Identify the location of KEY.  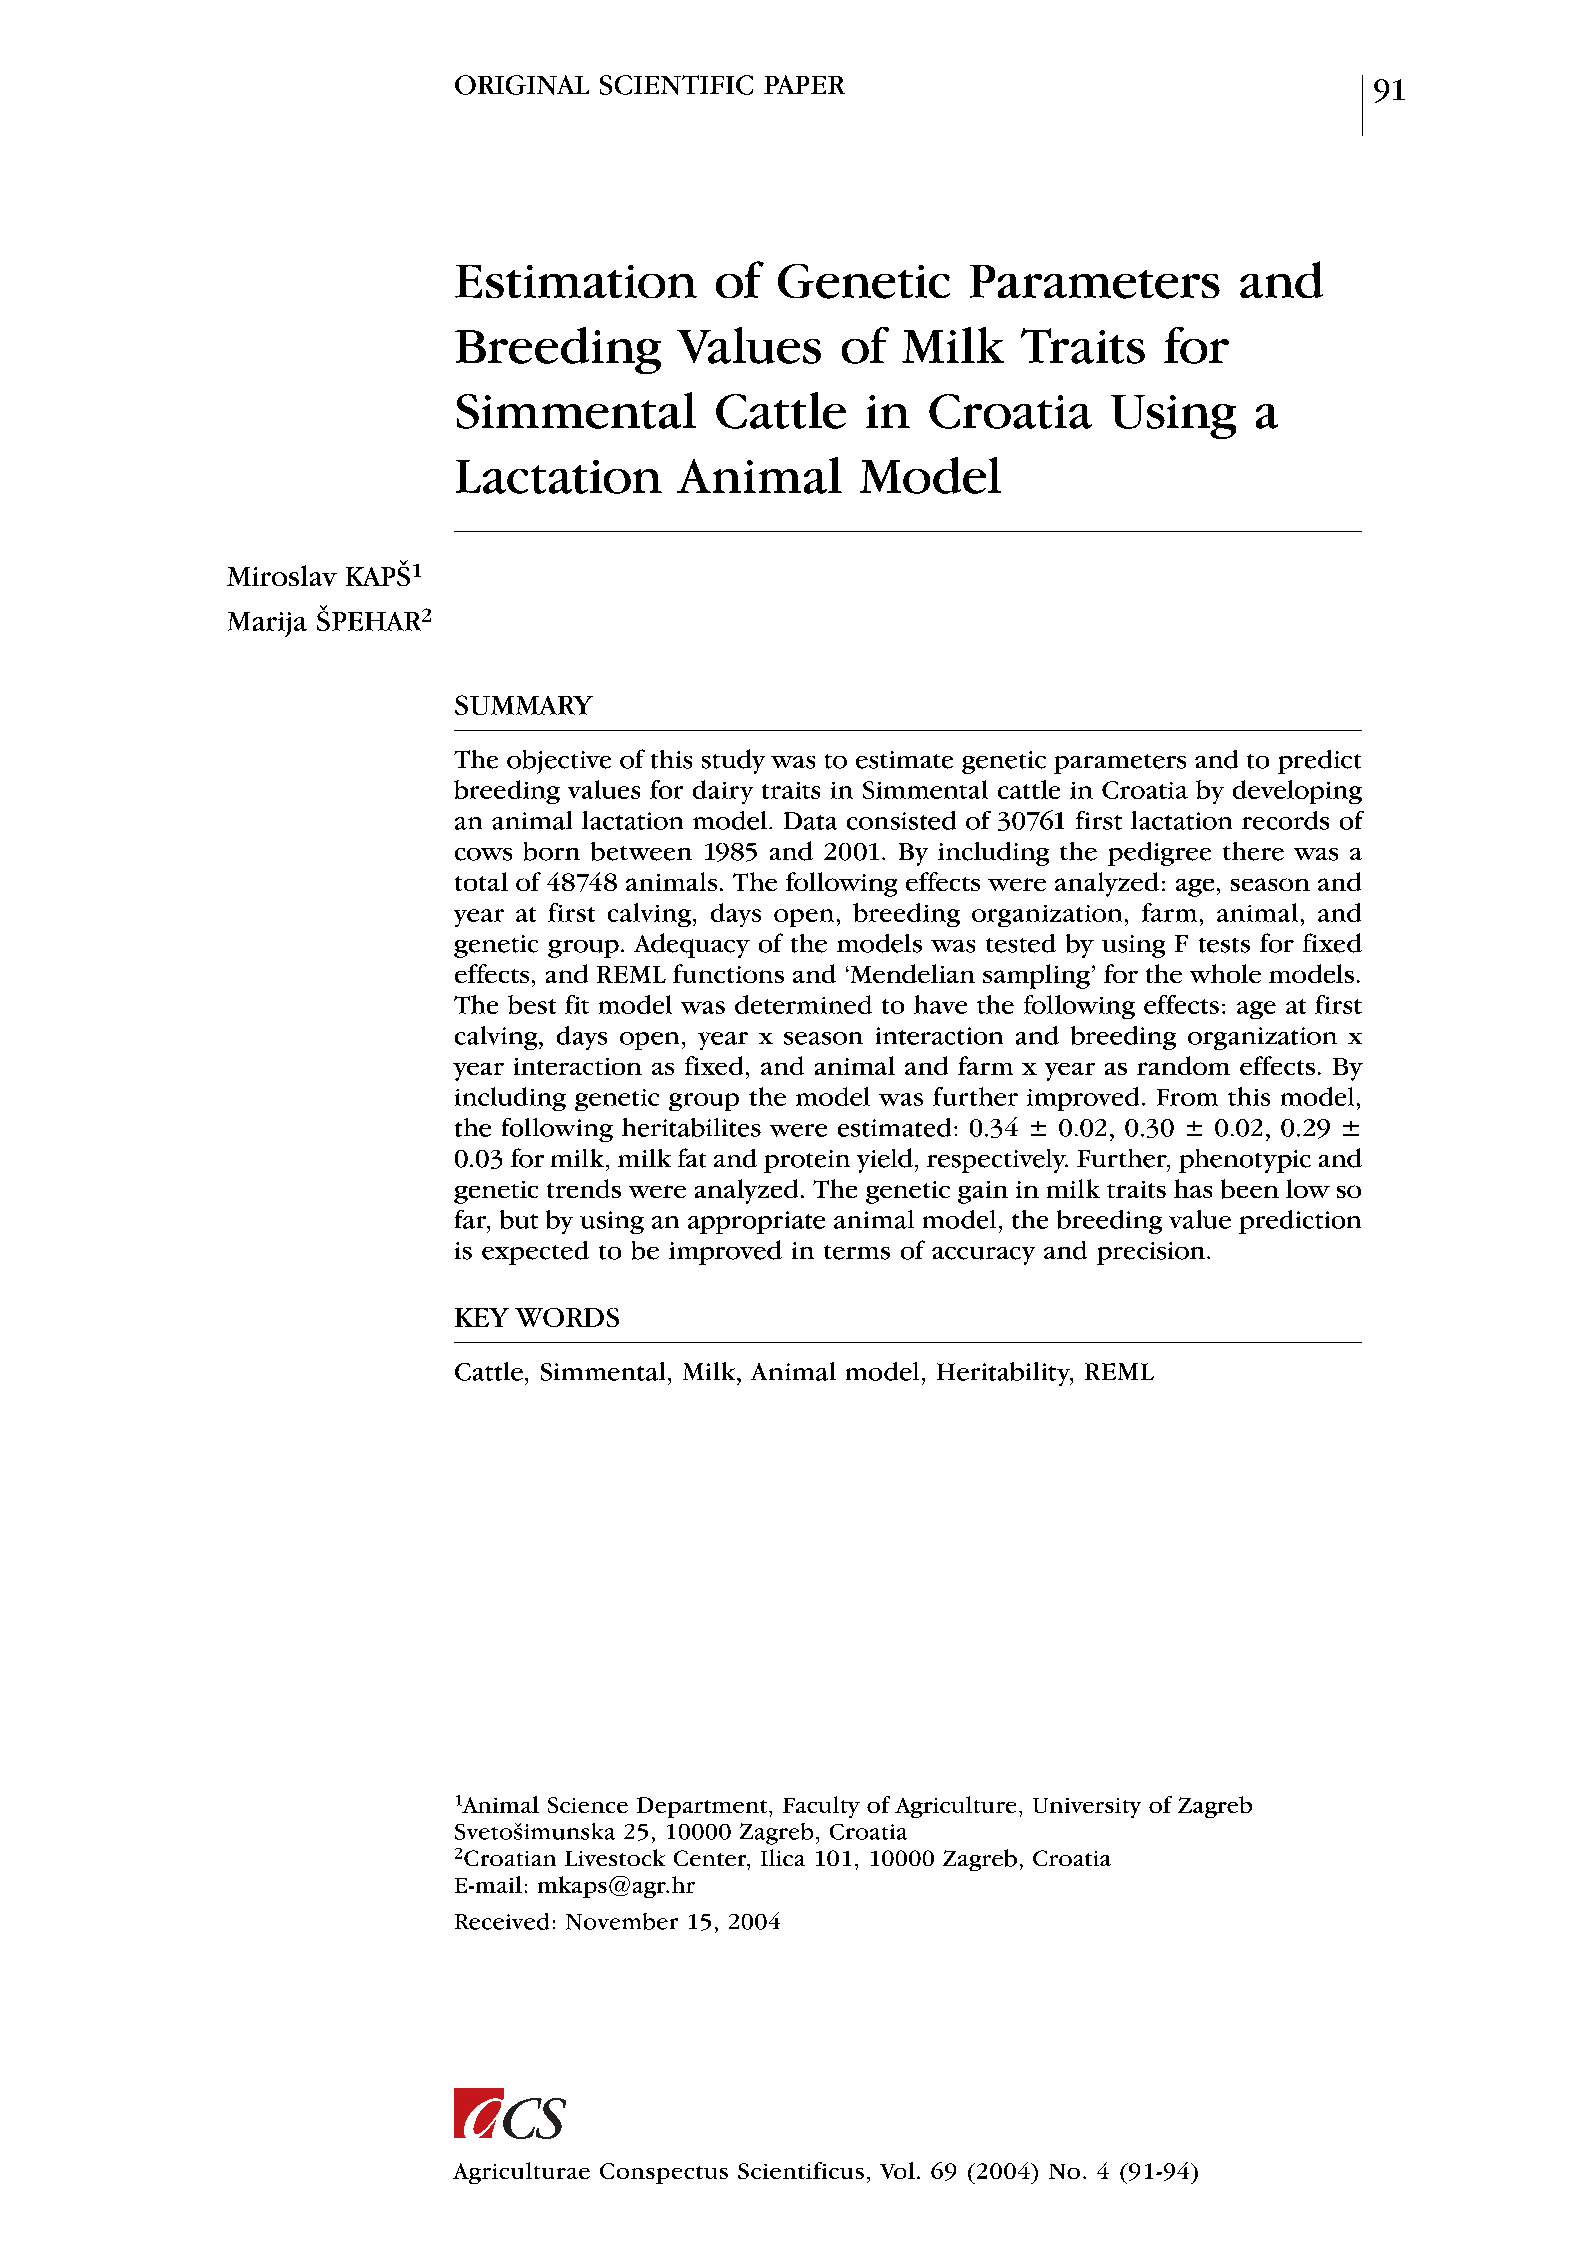
(482, 1317).
